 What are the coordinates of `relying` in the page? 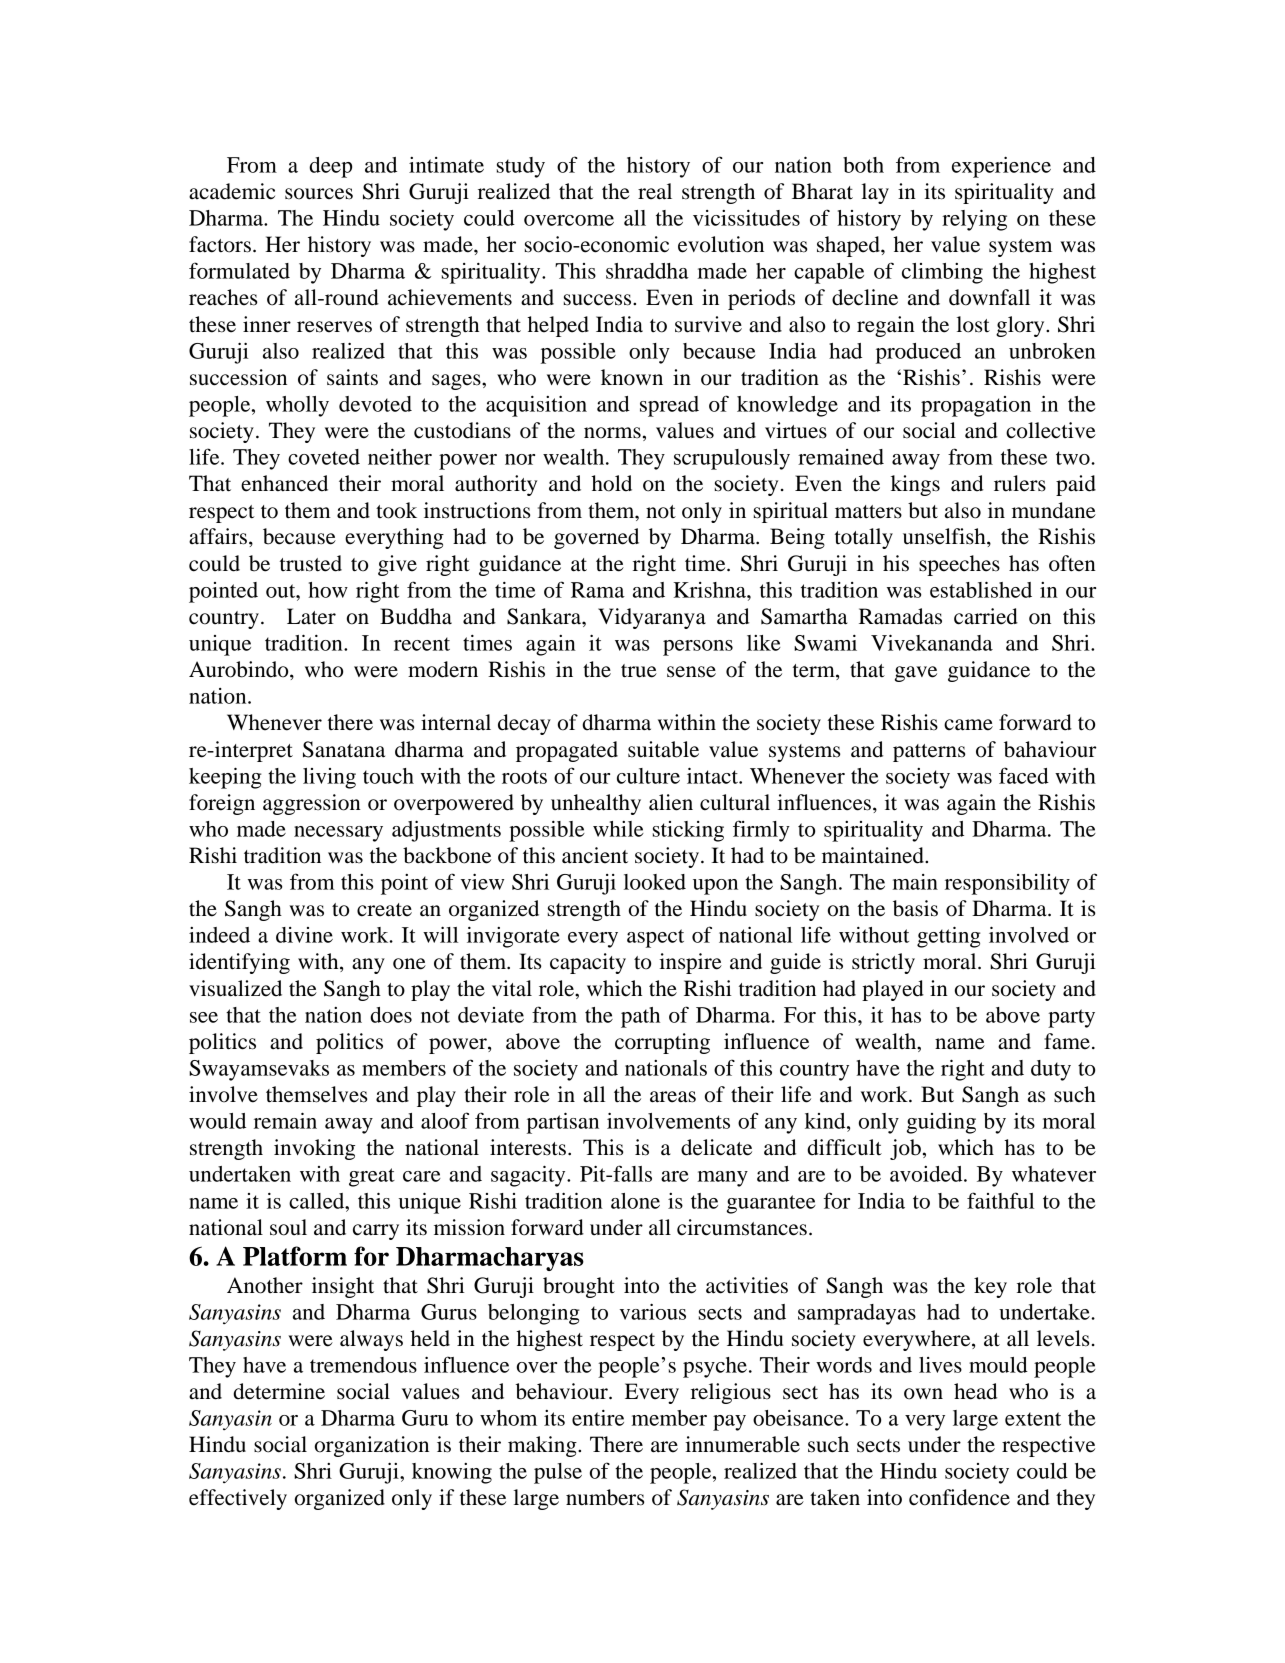 It's located at (974, 220).
